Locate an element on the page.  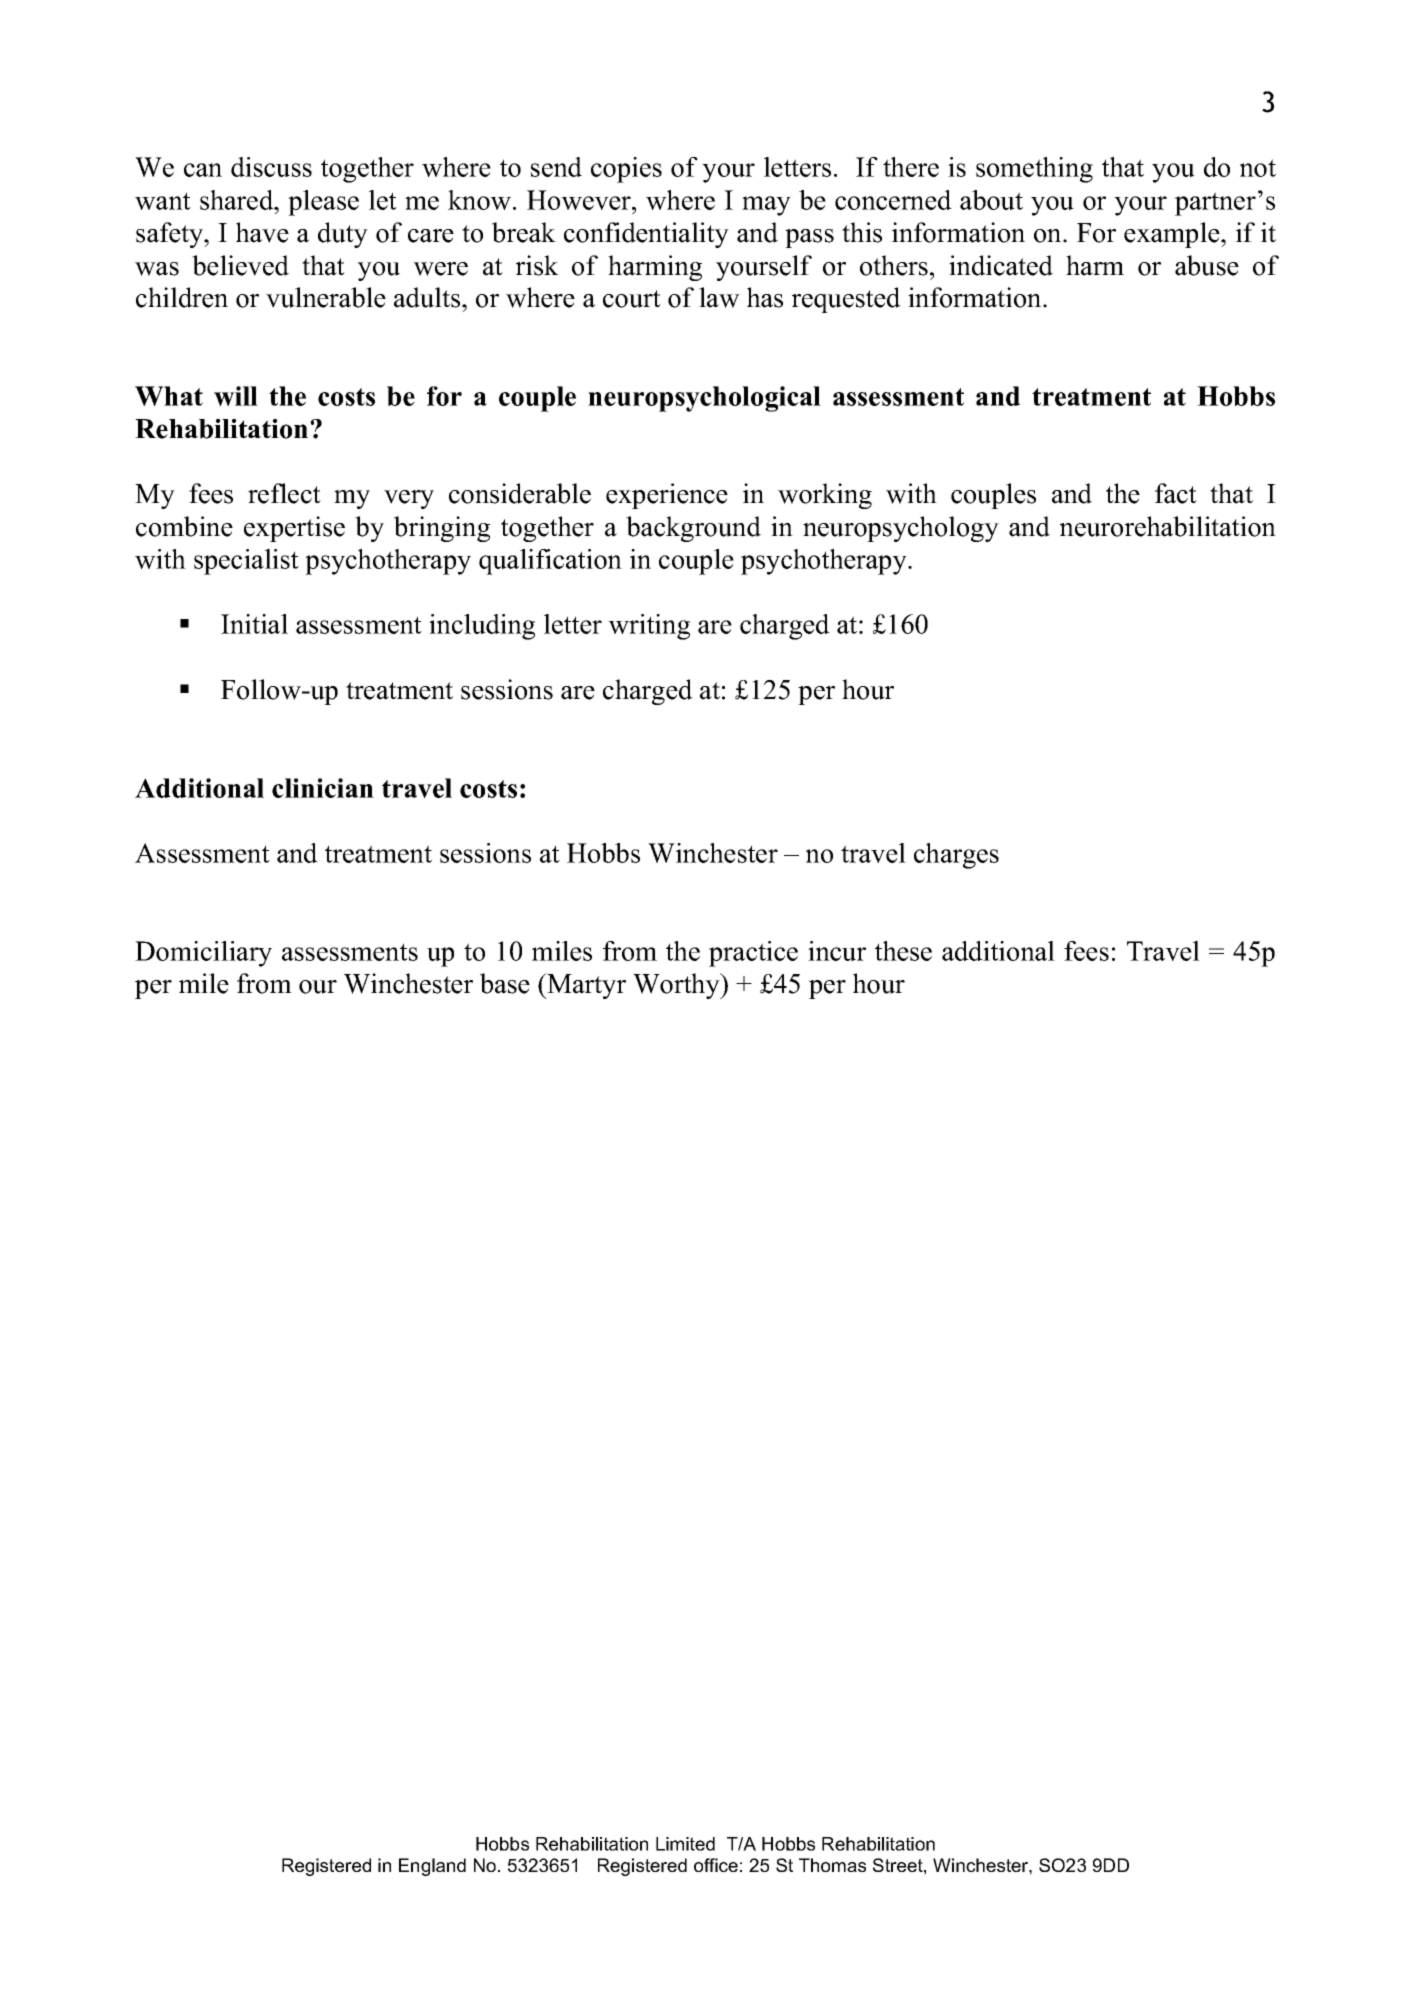
England is located at coordinates (432, 1867).
